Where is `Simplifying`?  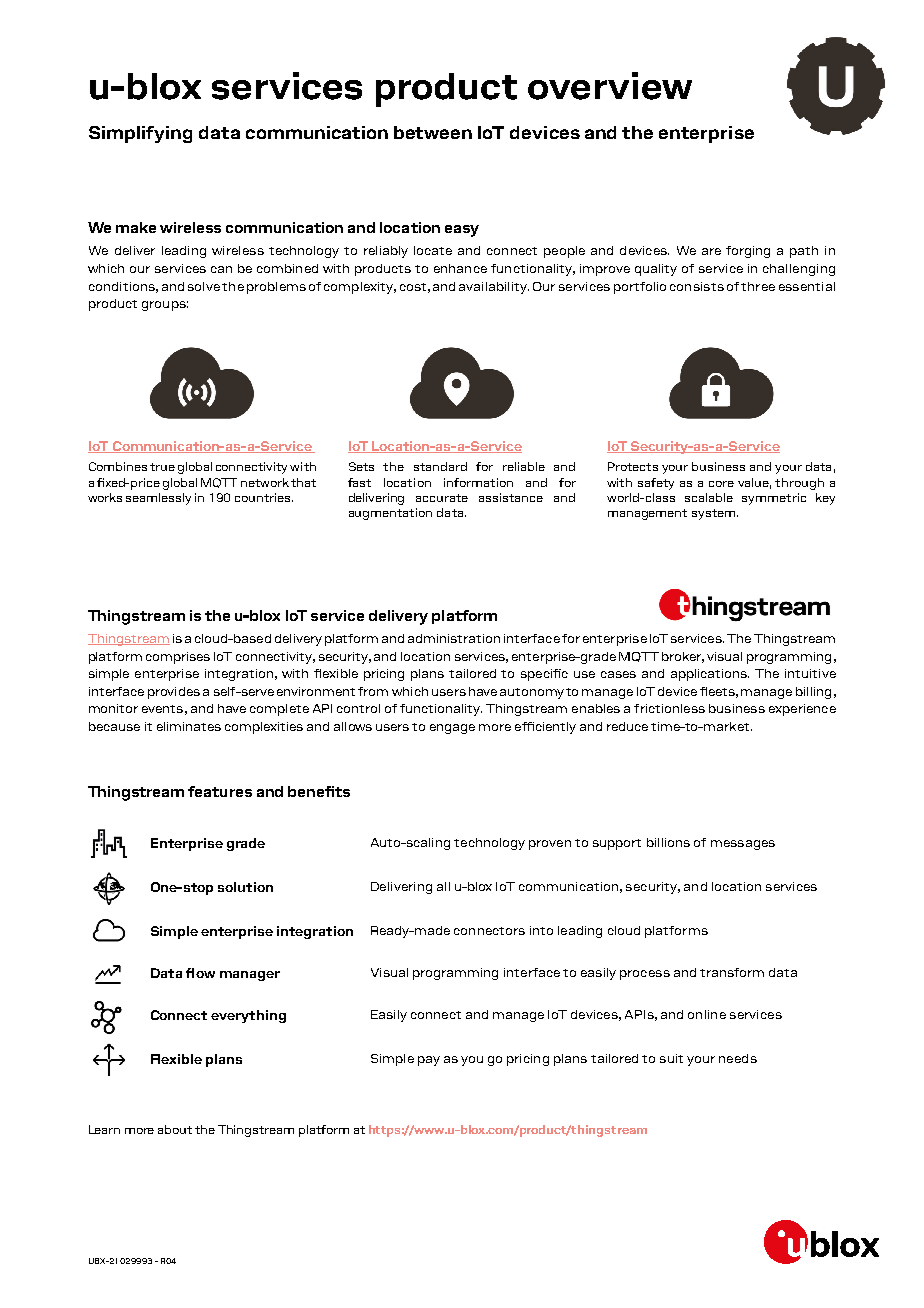 Simplifying is located at coordinates (140, 134).
